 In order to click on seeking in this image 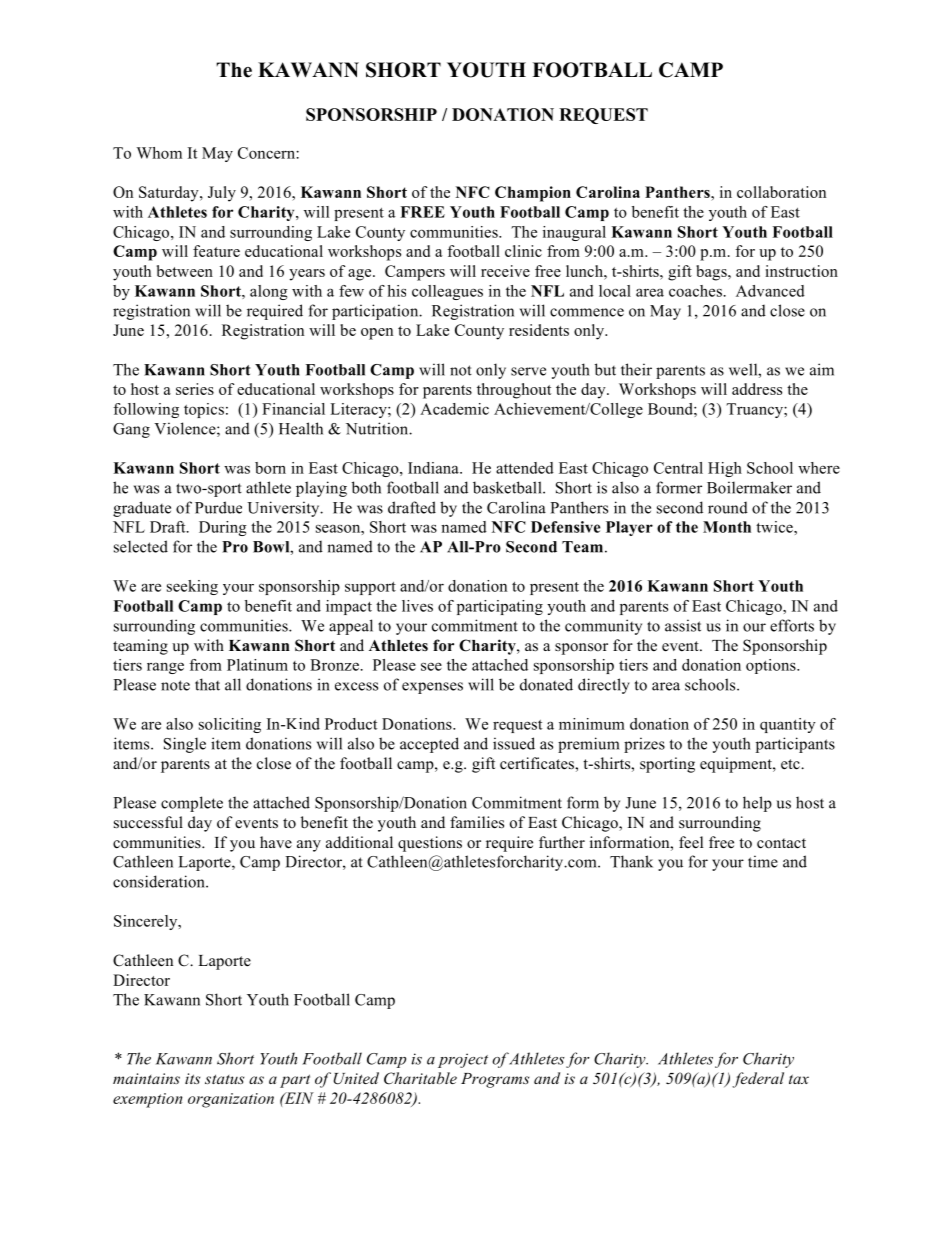, I will do `click(192, 587)`.
